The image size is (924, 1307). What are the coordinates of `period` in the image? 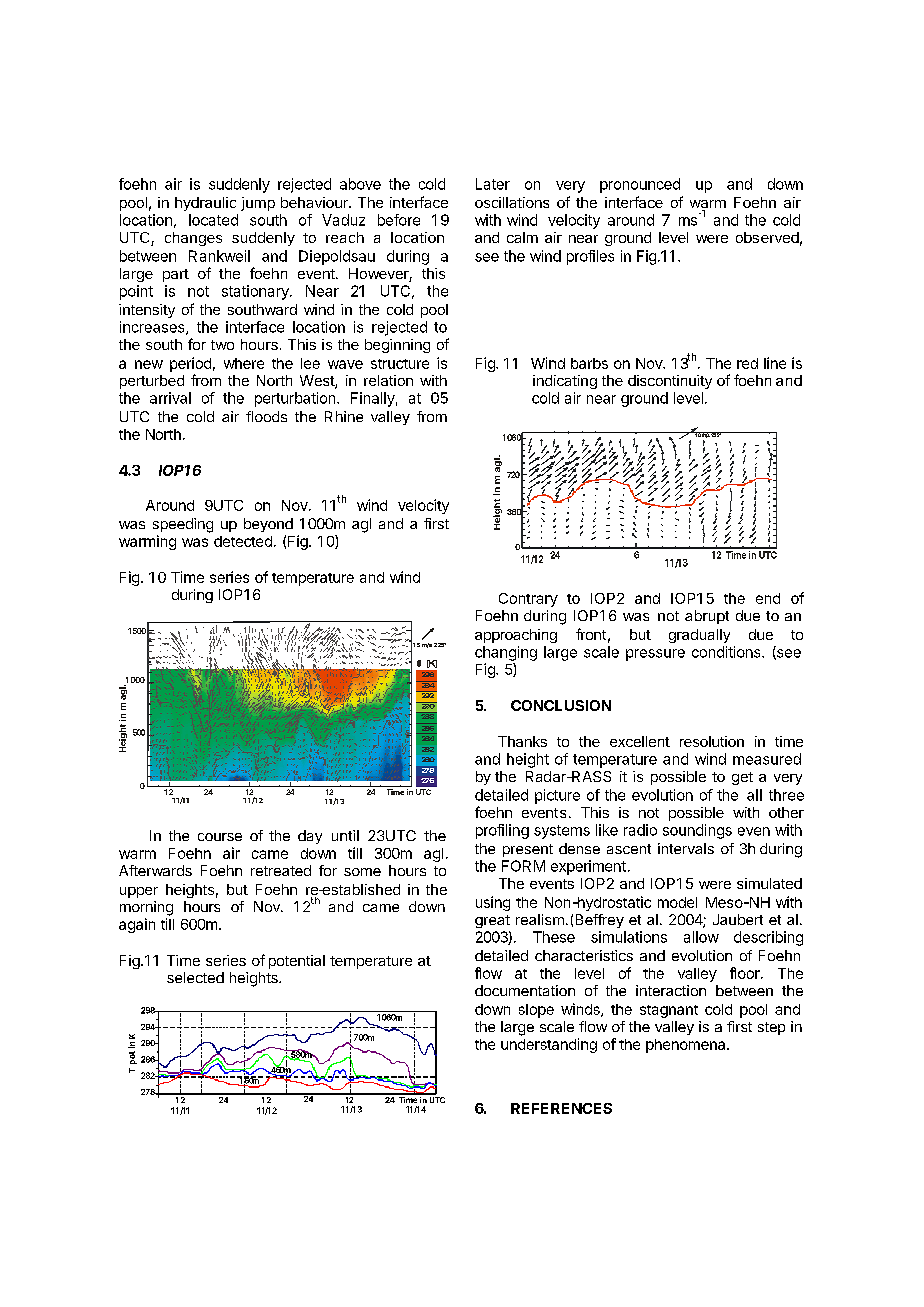 It's located at (190, 364).
